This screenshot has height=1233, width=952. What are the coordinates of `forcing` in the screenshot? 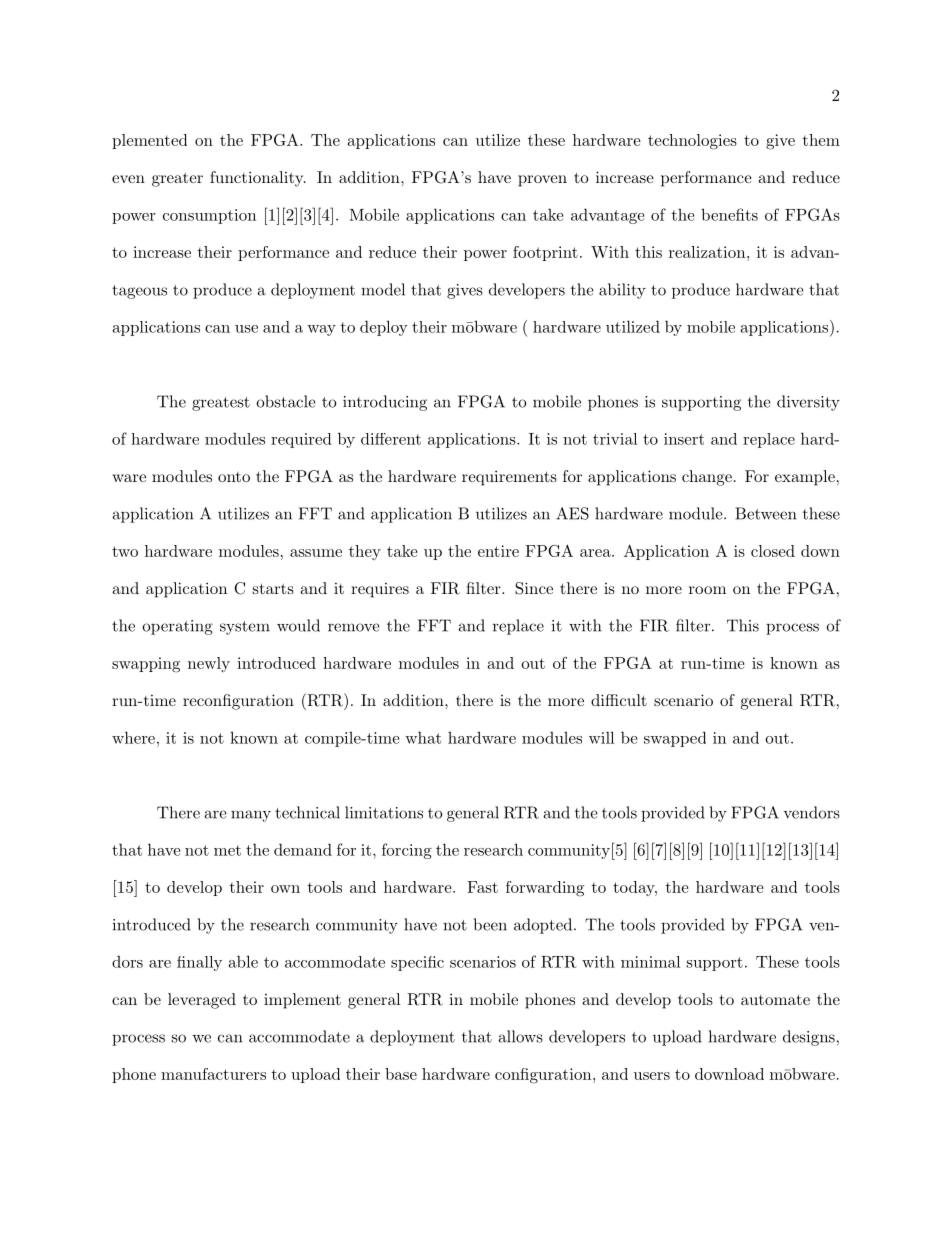 It's located at (407, 851).
